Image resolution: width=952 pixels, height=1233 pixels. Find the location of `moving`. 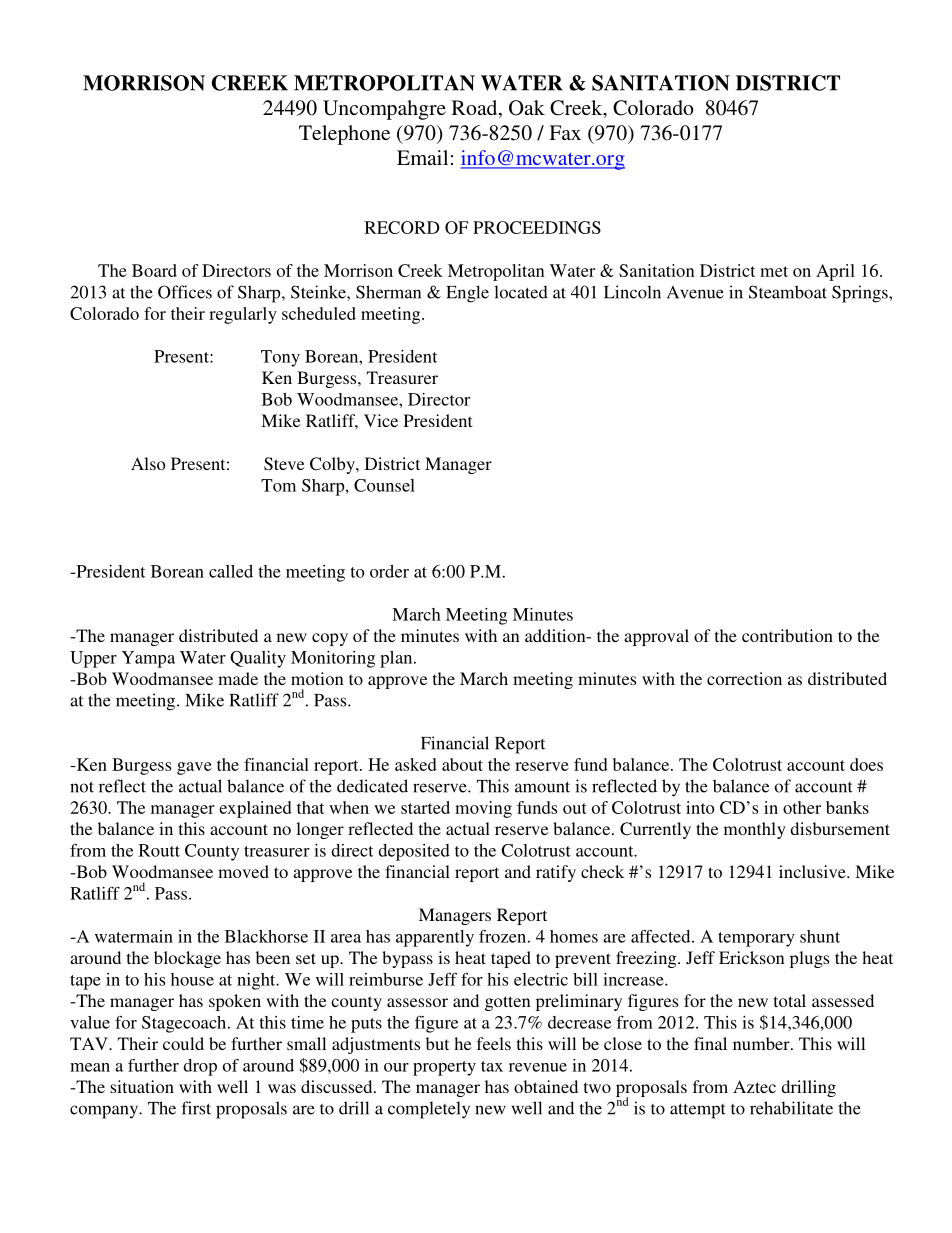

moving is located at coordinates (483, 809).
